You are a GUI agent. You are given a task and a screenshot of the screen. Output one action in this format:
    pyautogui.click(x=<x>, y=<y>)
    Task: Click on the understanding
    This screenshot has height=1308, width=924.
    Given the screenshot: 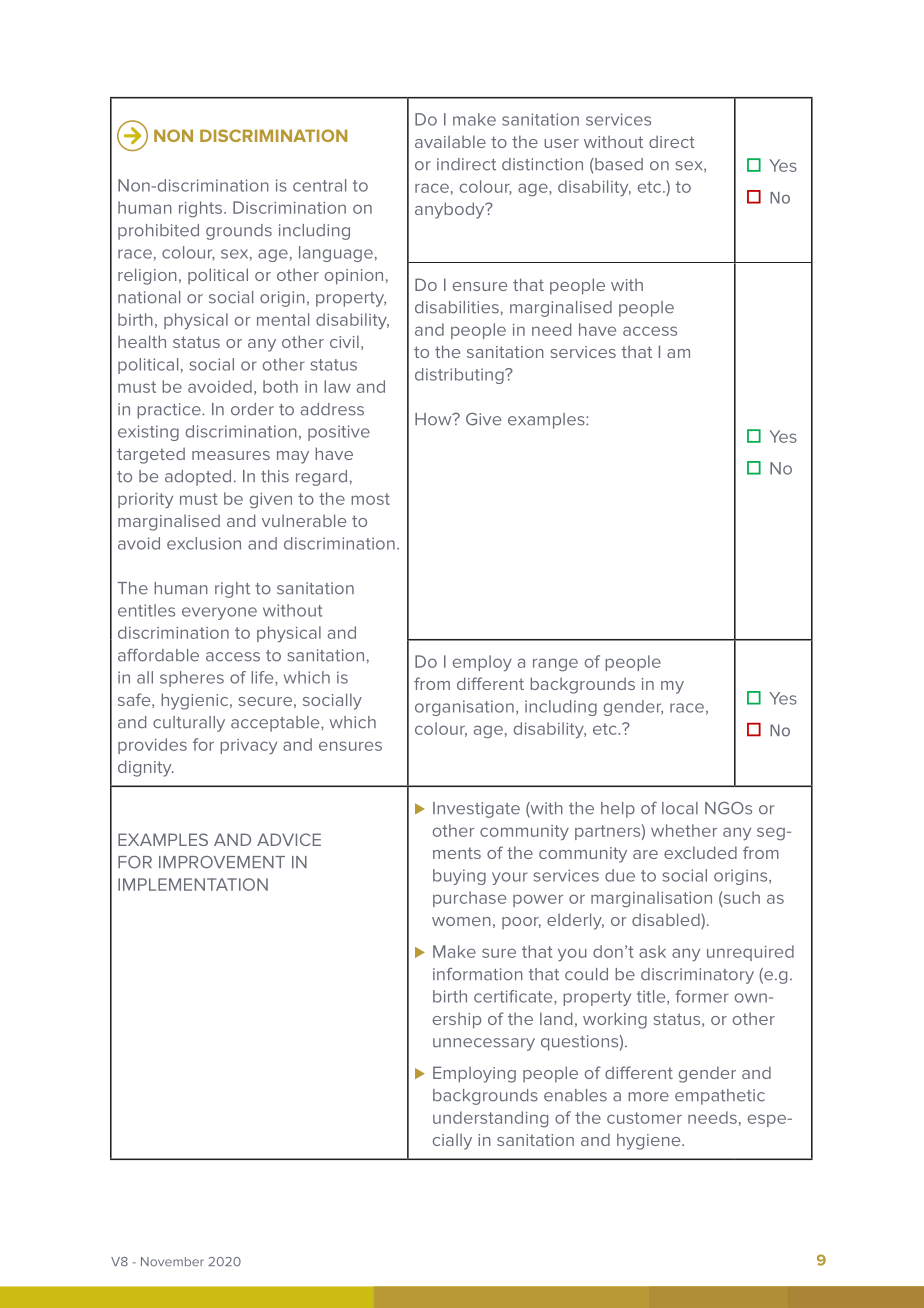 What is the action you would take?
    pyautogui.click(x=490, y=1119)
